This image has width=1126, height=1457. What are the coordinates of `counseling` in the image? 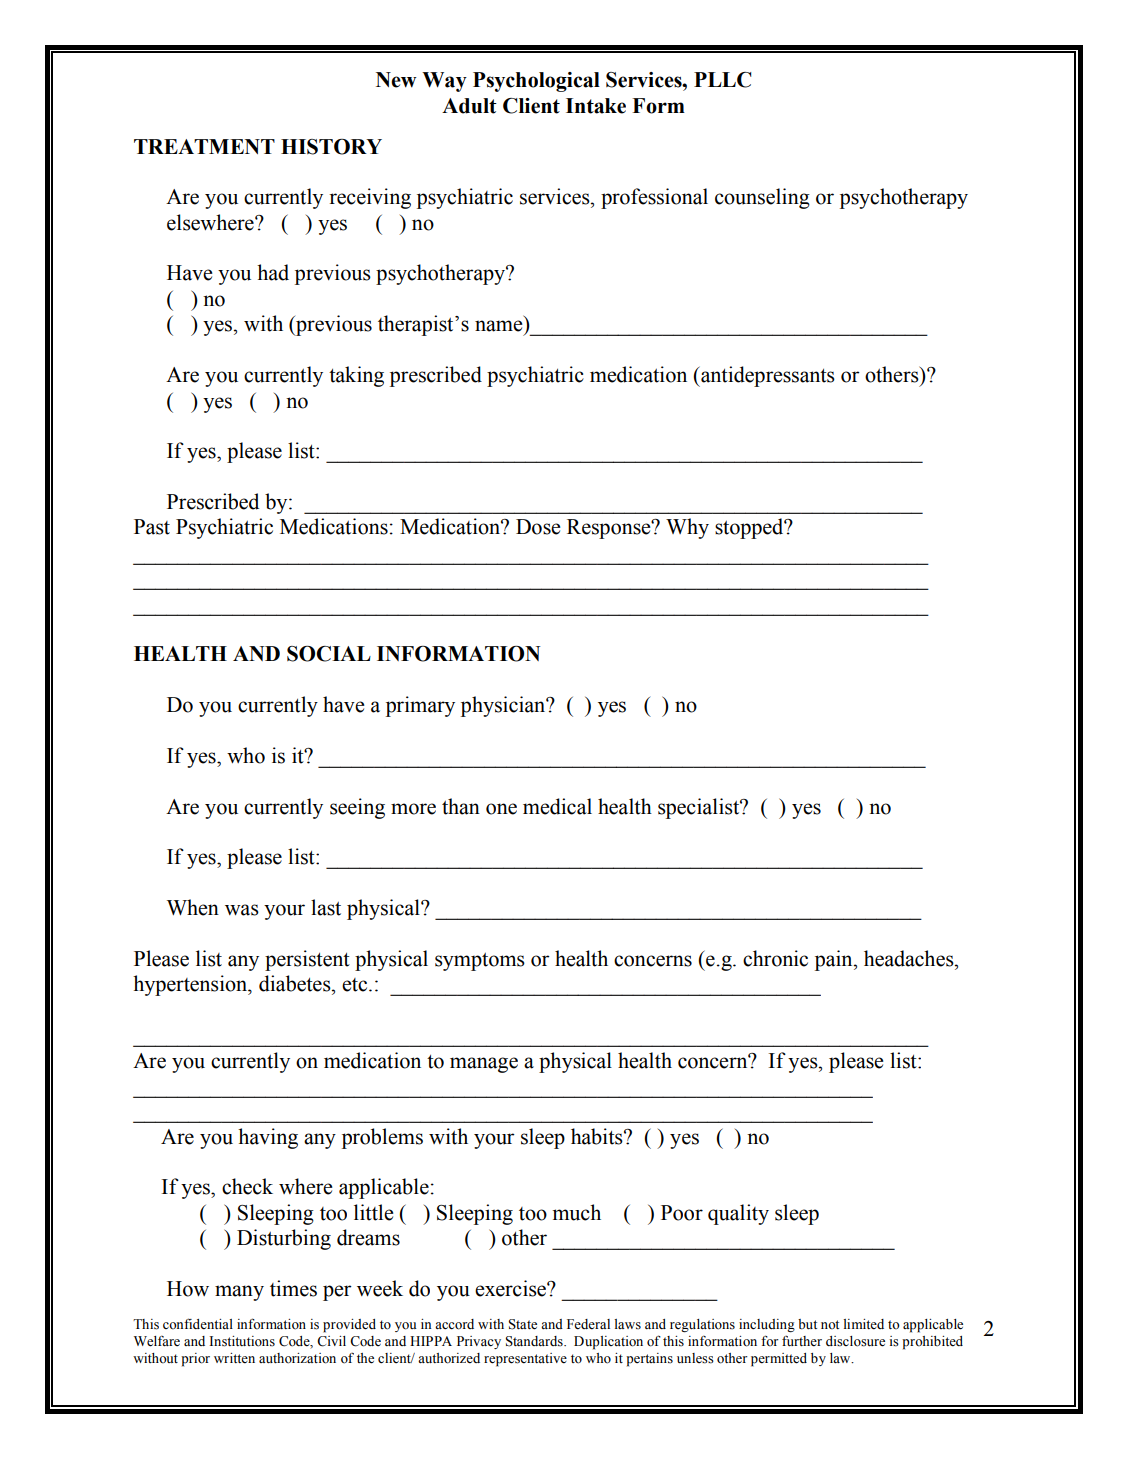 It's located at (762, 198).
